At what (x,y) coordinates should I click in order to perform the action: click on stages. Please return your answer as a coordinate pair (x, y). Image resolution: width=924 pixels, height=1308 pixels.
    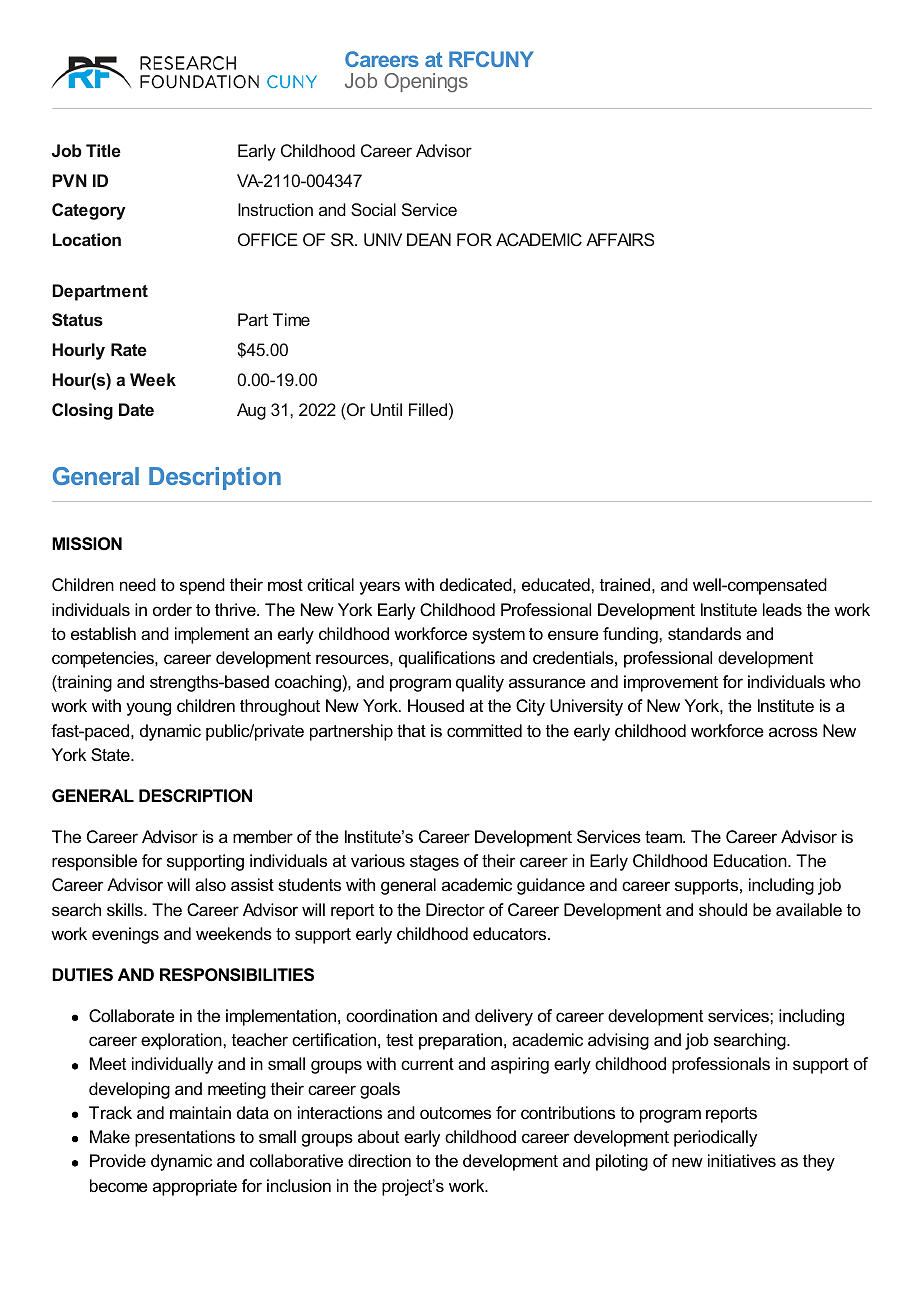
    Looking at the image, I should click on (434, 863).
